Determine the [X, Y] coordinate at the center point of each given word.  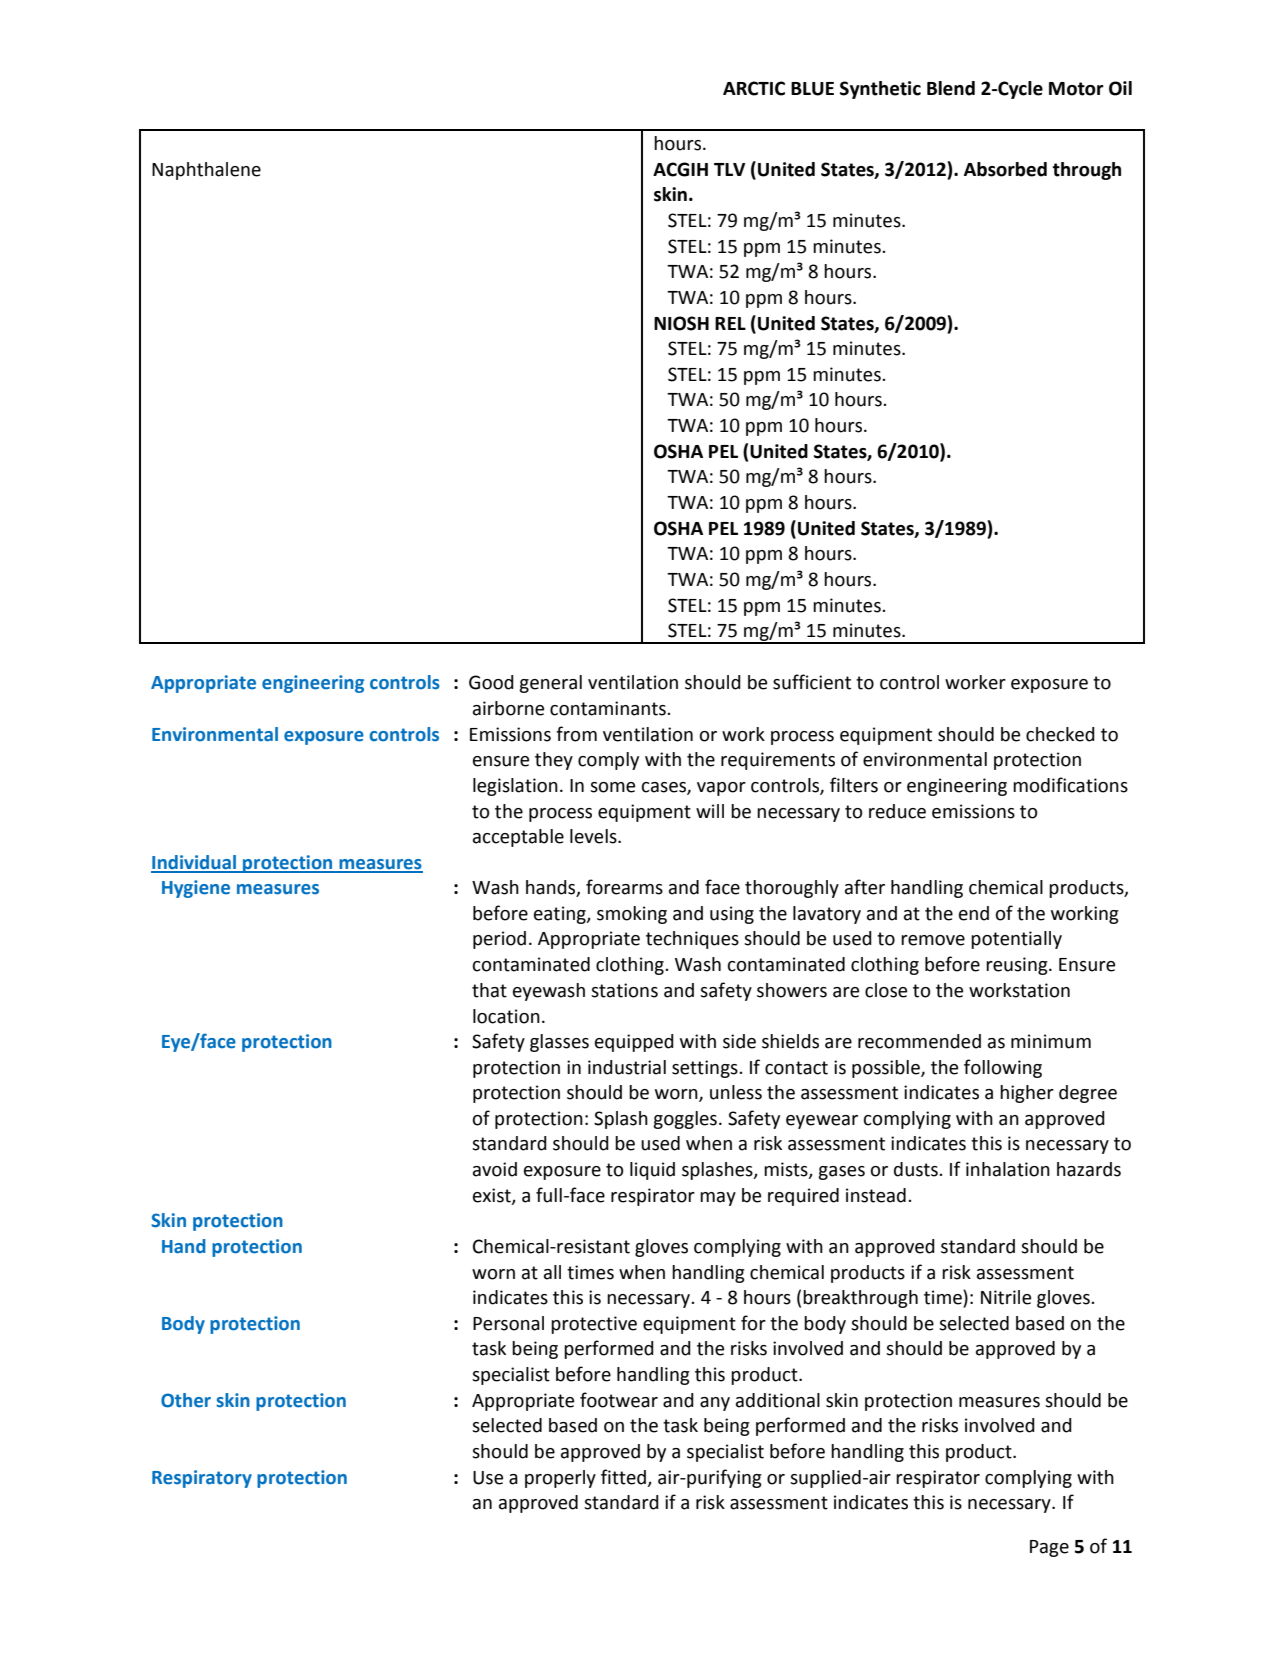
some [612, 787]
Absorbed [1005, 169]
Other [186, 1400]
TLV [729, 169]
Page [1049, 1548]
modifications [1070, 785]
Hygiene [196, 889]
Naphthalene [206, 171]
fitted [623, 1477]
